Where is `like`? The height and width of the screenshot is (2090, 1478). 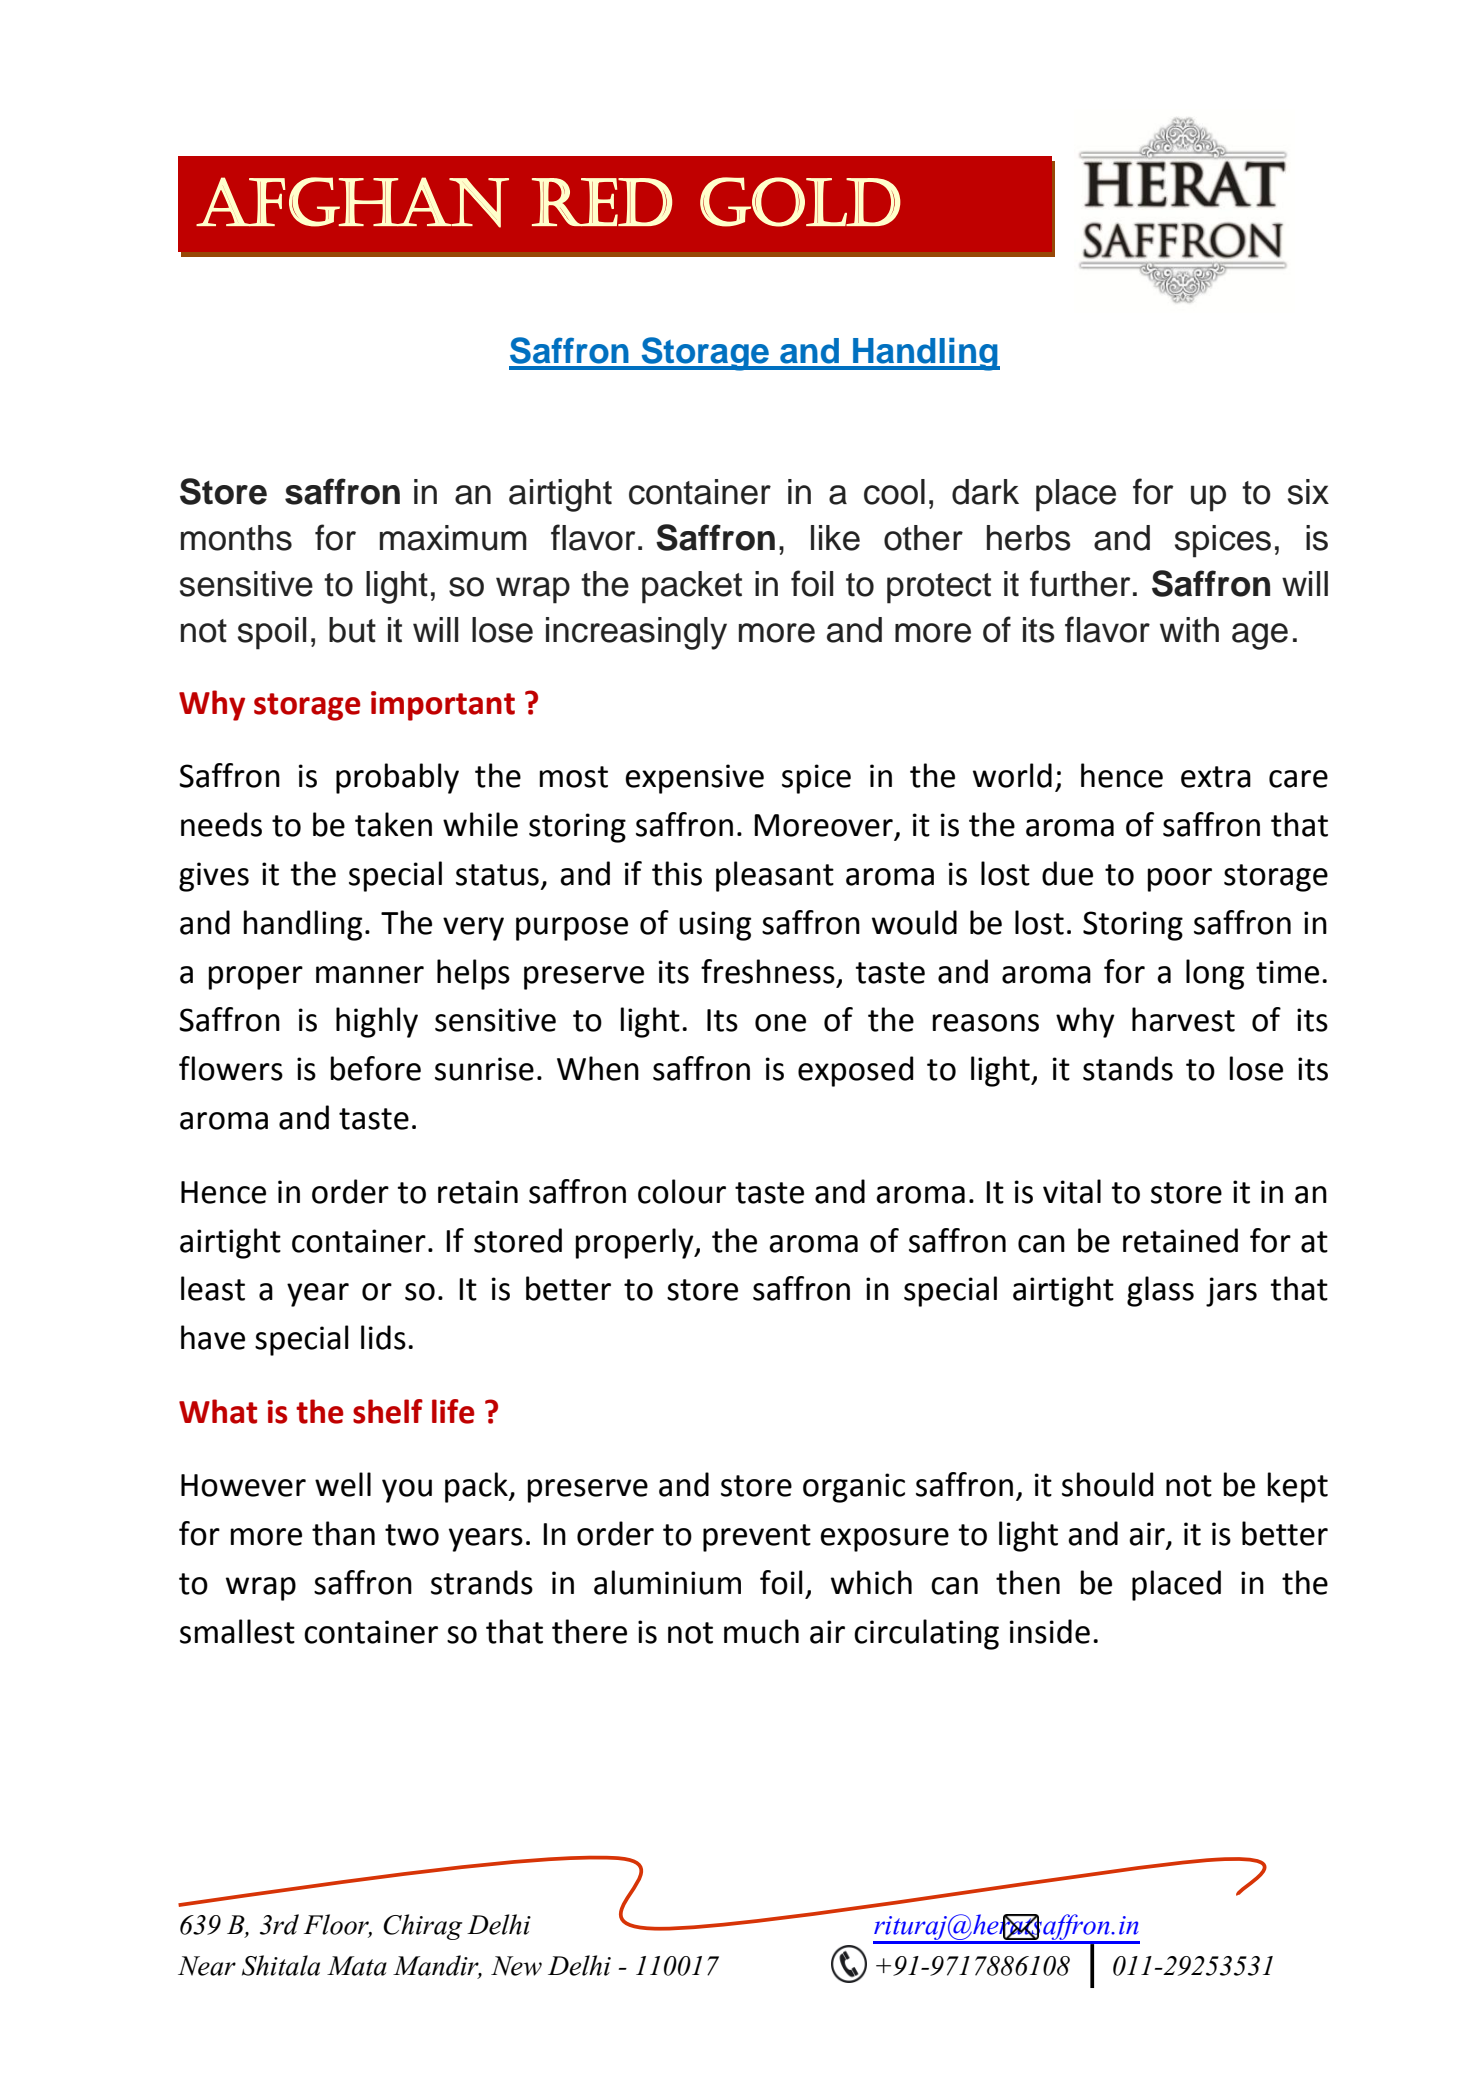
like is located at coordinates (835, 538).
